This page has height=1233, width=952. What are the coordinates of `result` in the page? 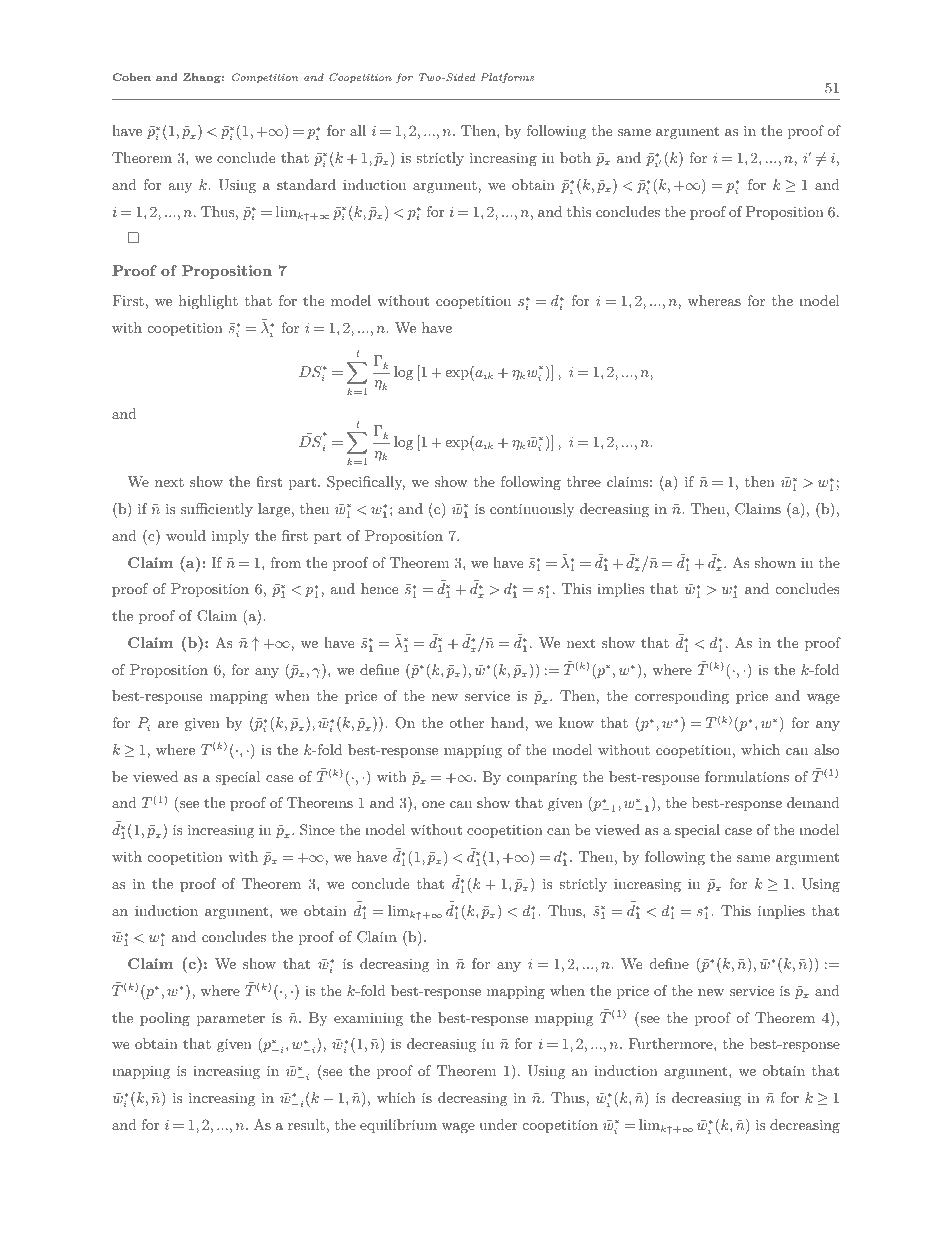 It's located at (306, 1124).
